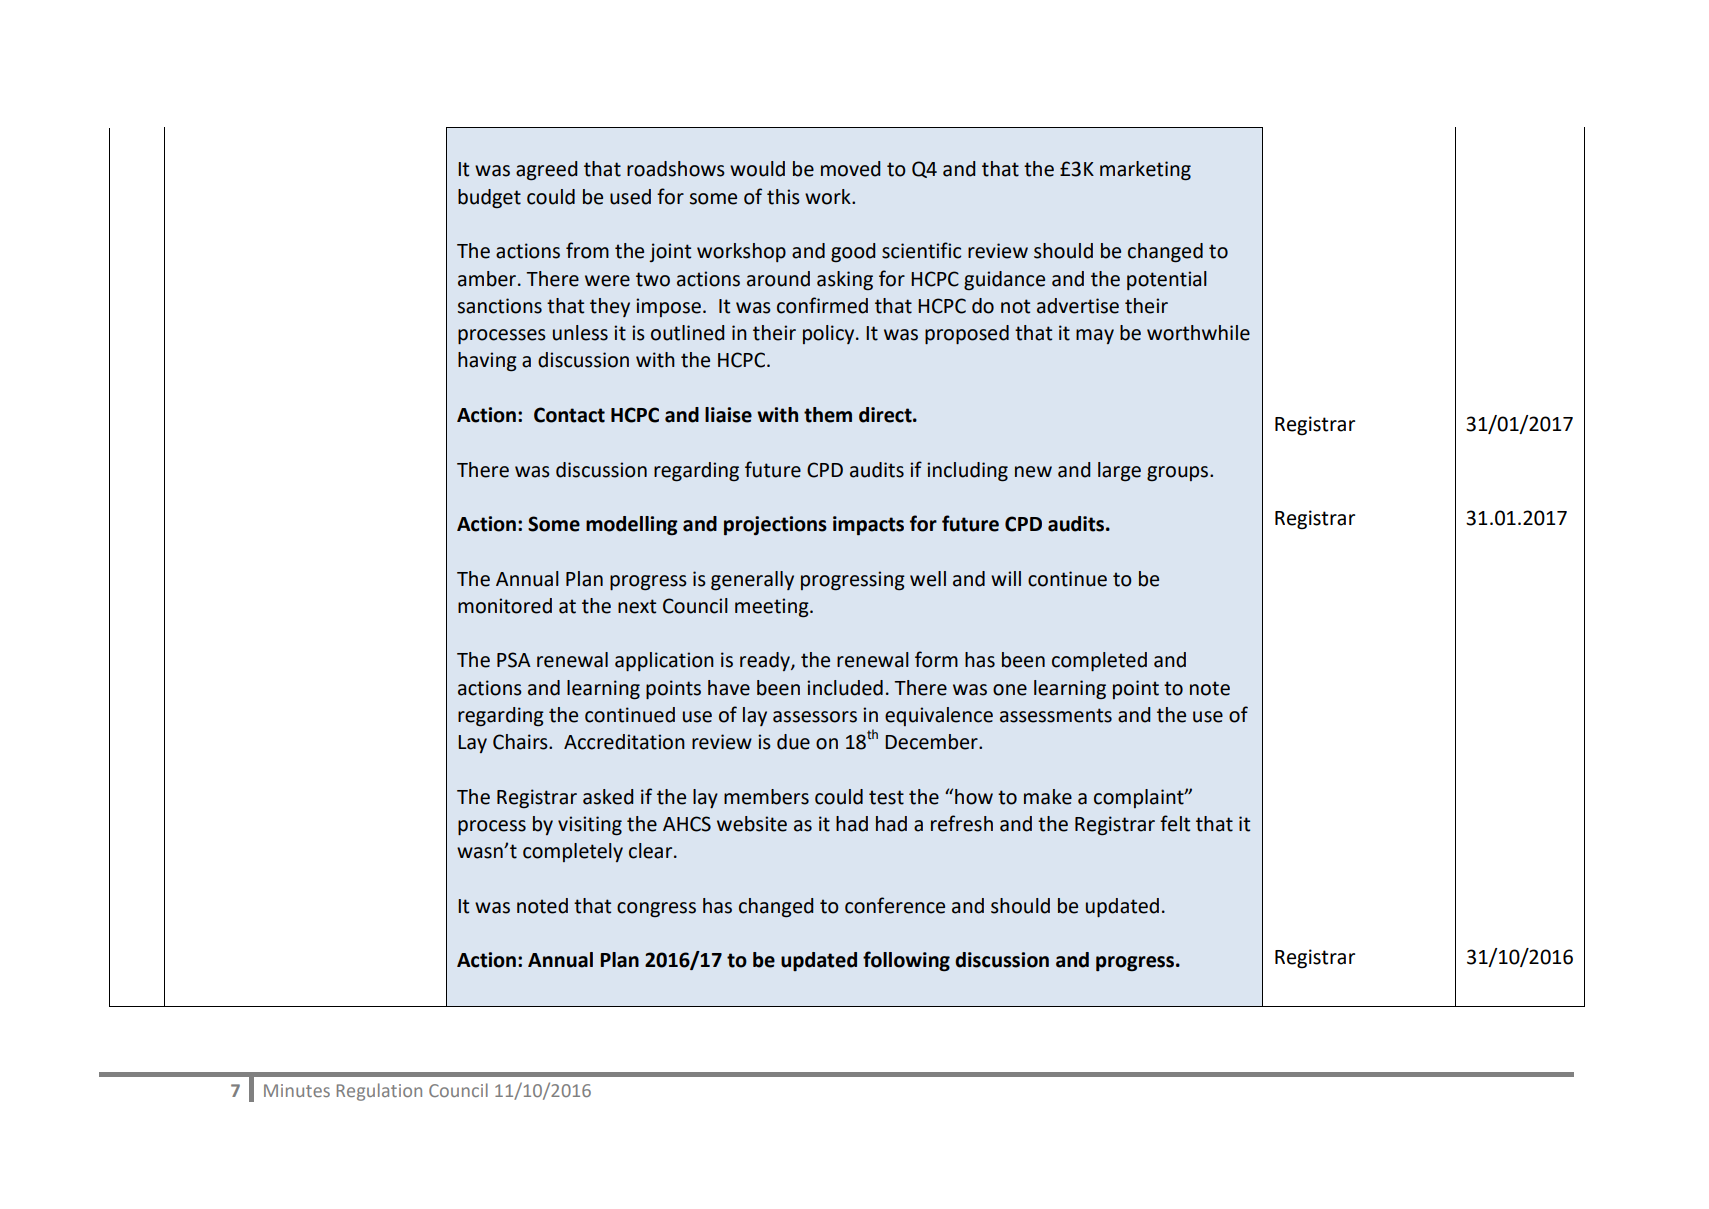  Describe the element at coordinates (505, 606) in the screenshot. I see `monitored` at that location.
